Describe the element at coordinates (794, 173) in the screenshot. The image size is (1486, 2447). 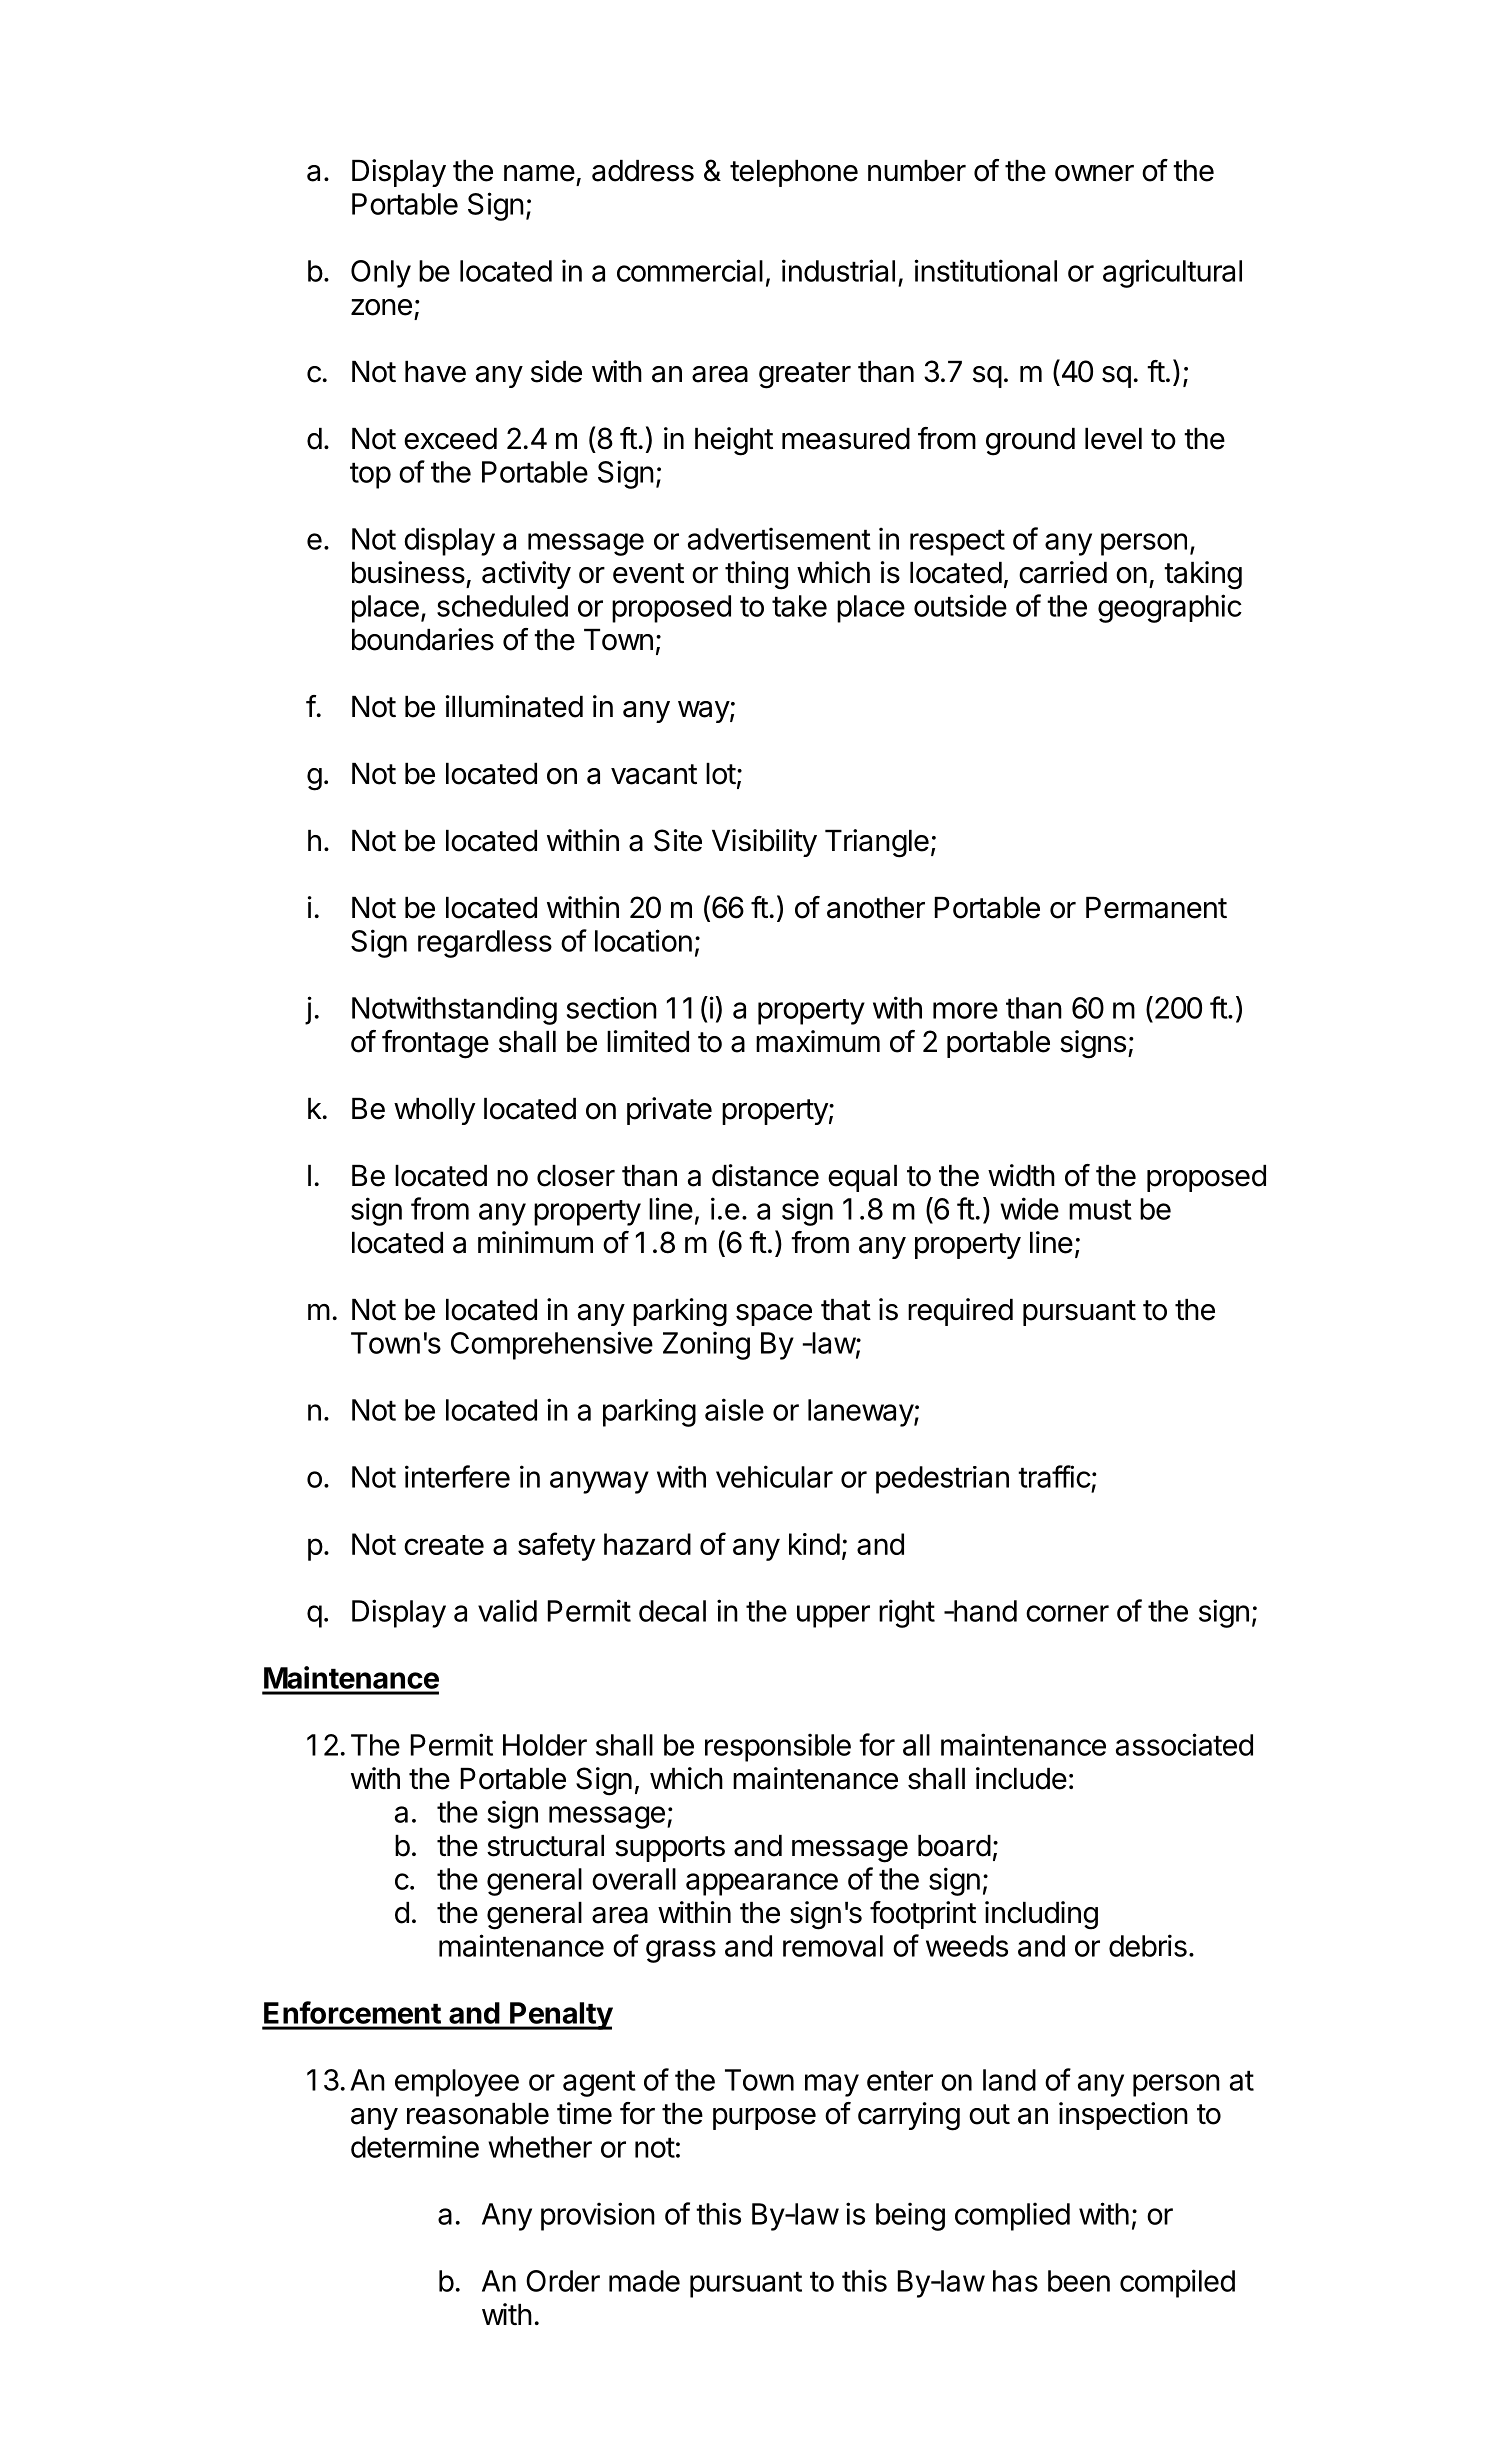
I see `telephone` at that location.
